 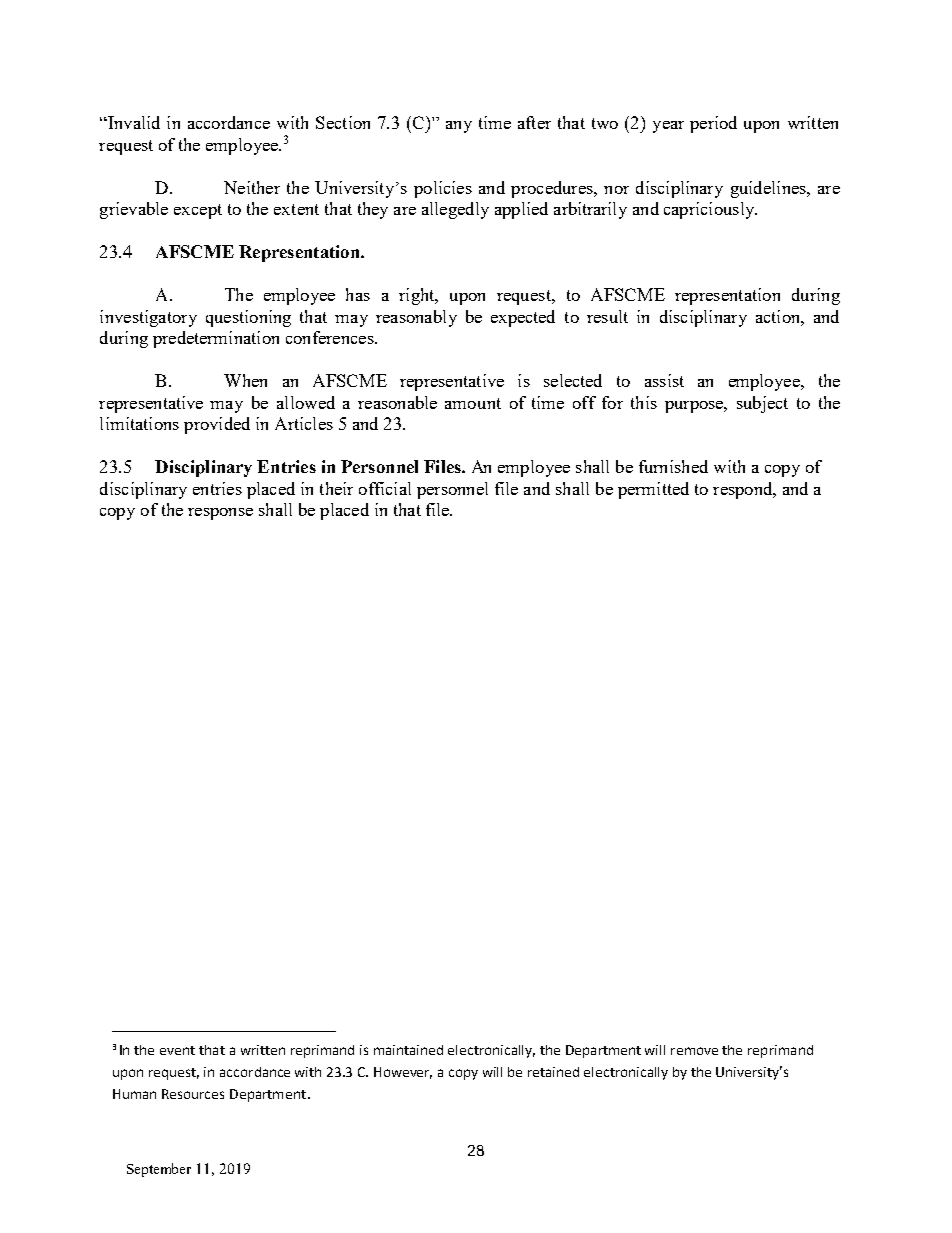 I want to click on amount, so click(x=473, y=403).
